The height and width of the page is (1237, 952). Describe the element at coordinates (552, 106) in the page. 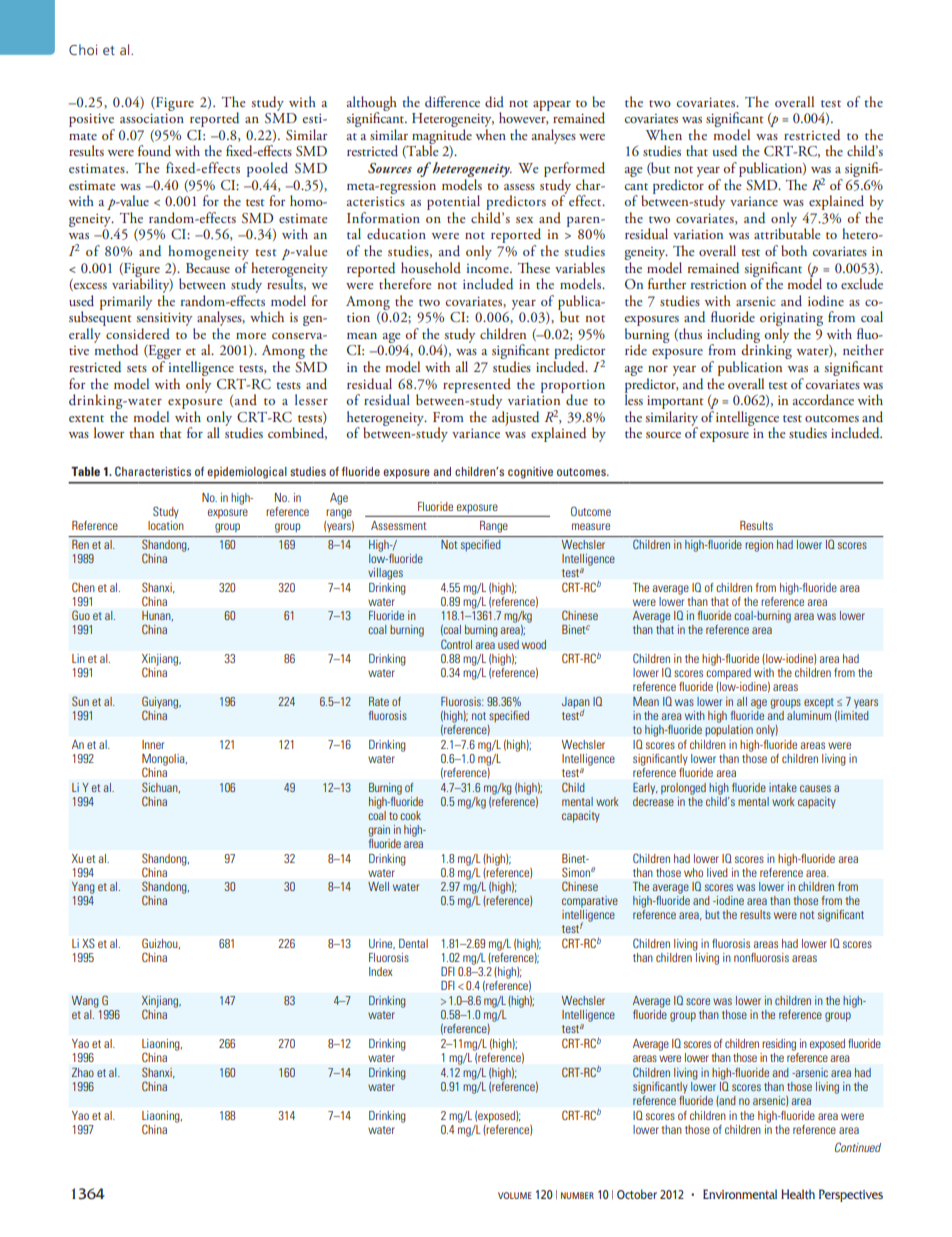

I see `appear` at that location.
